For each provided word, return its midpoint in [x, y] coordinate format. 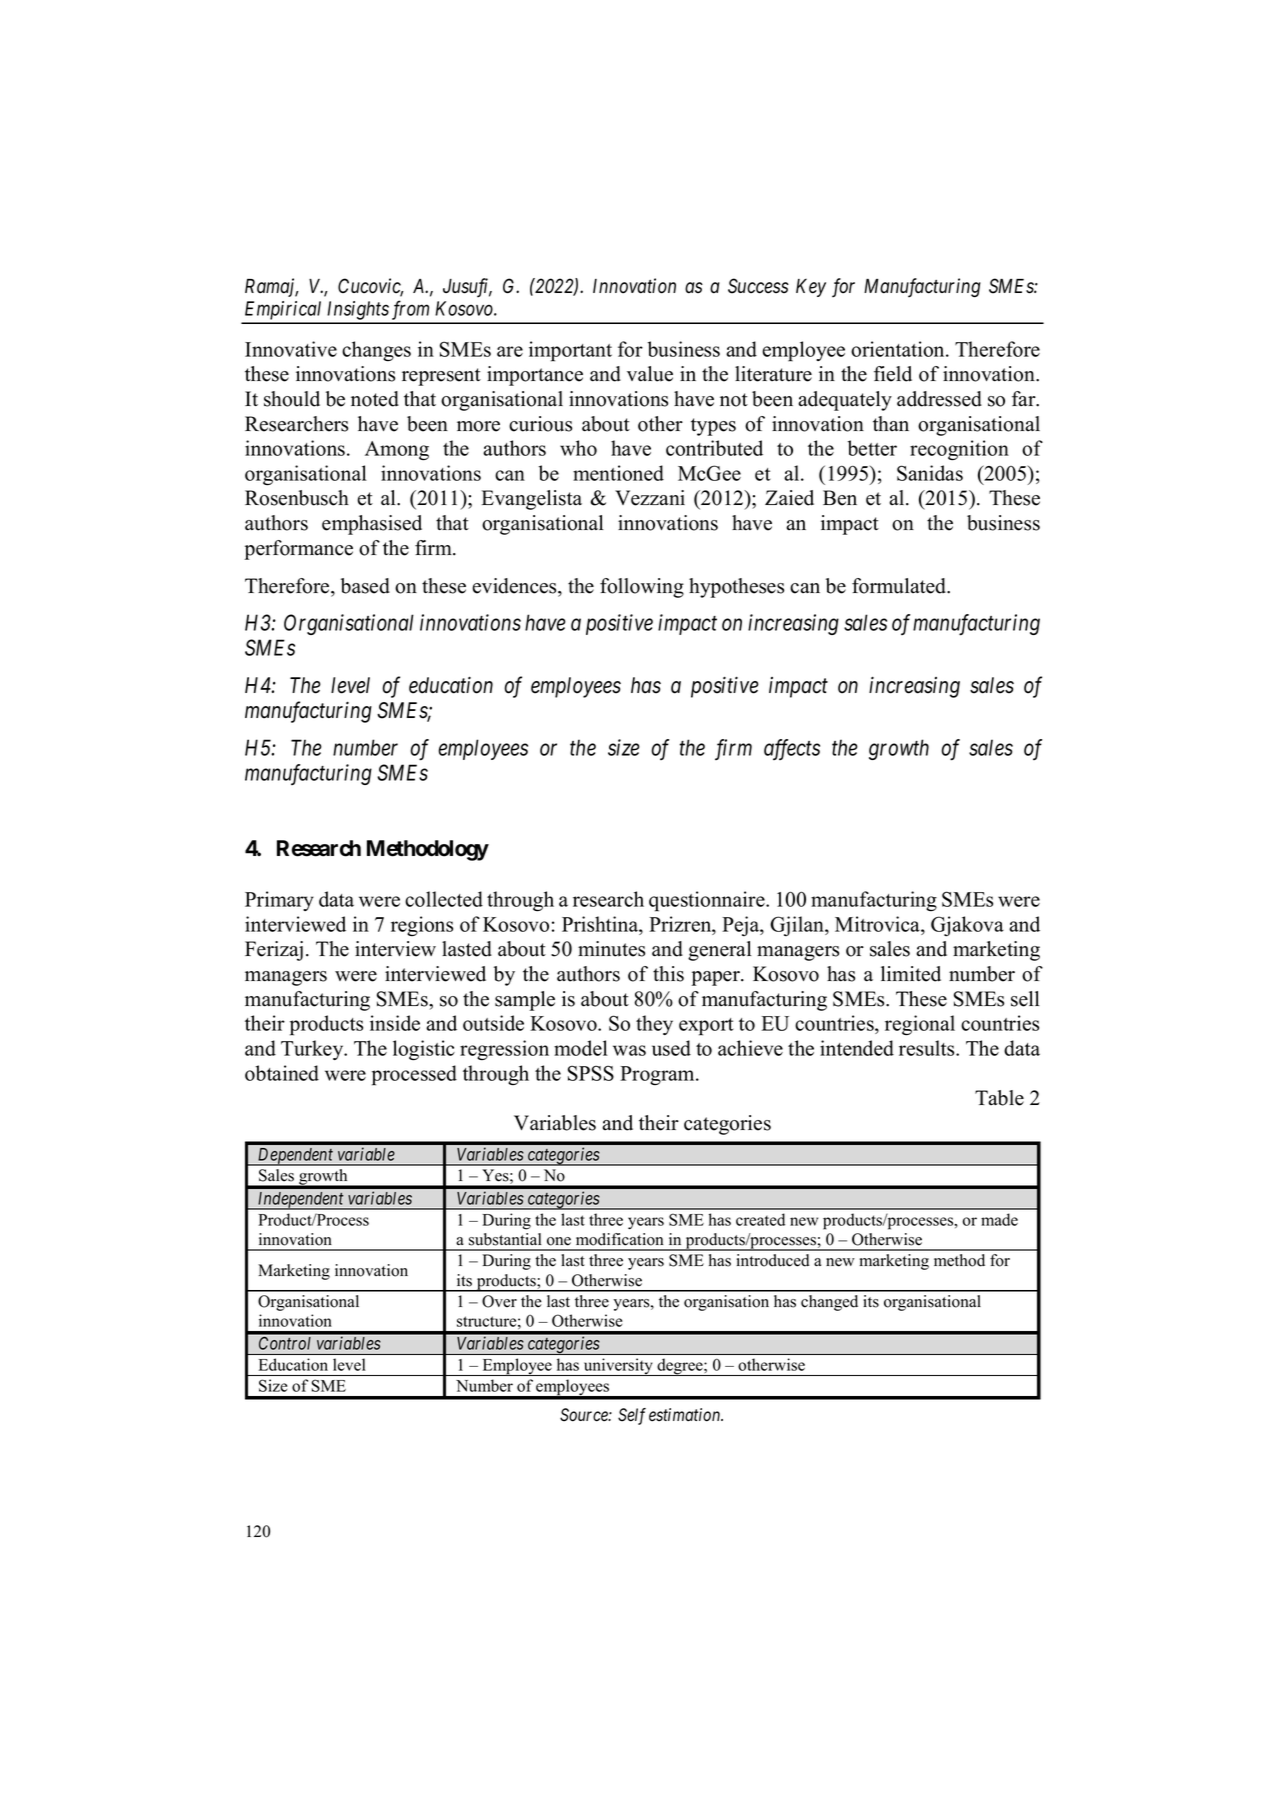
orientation [899, 349]
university [618, 1367]
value [650, 374]
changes [376, 351]
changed [829, 1303]
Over [499, 1301]
